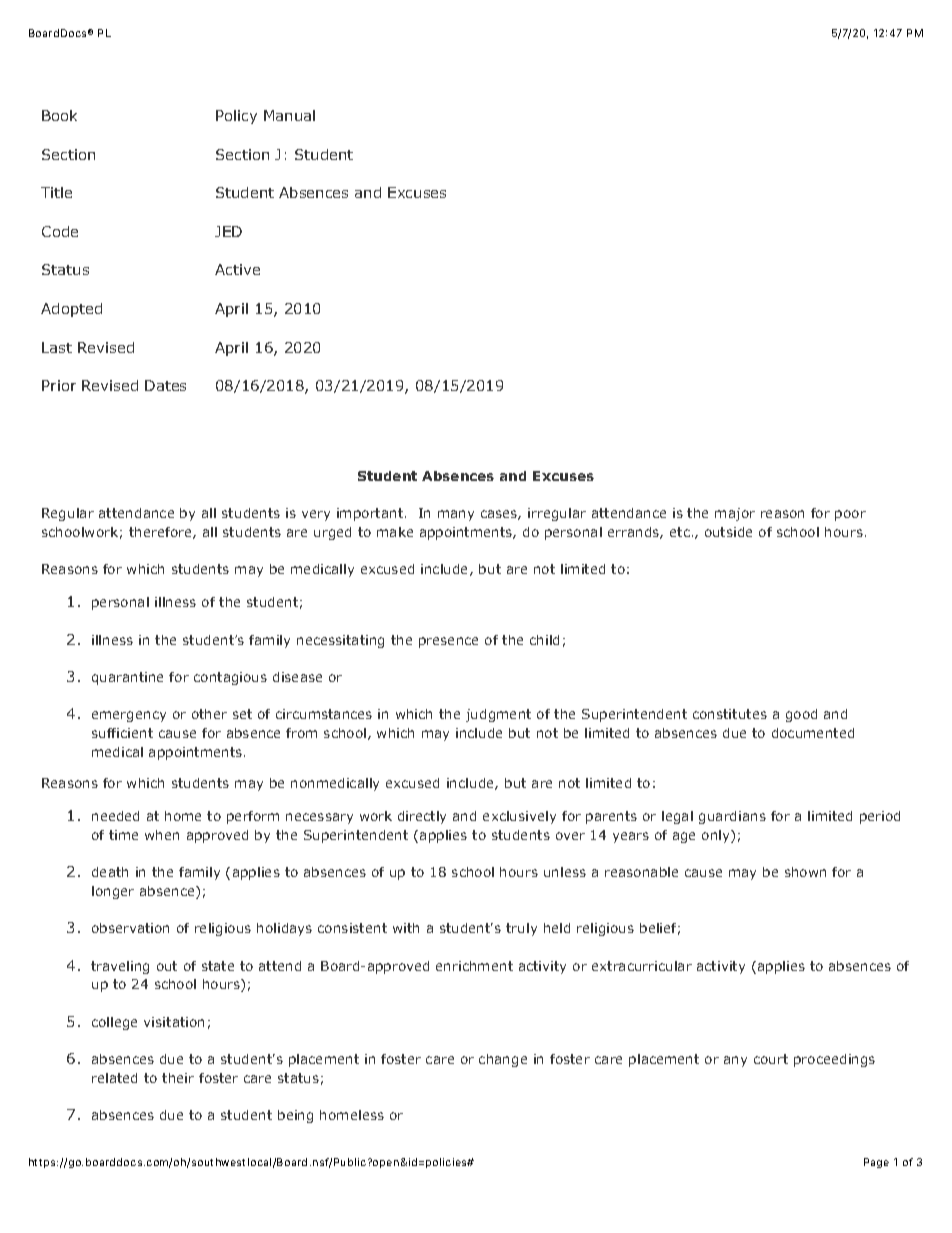 The image size is (952, 1233). What do you see at coordinates (503, 1060) in the screenshot?
I see `change` at bounding box center [503, 1060].
